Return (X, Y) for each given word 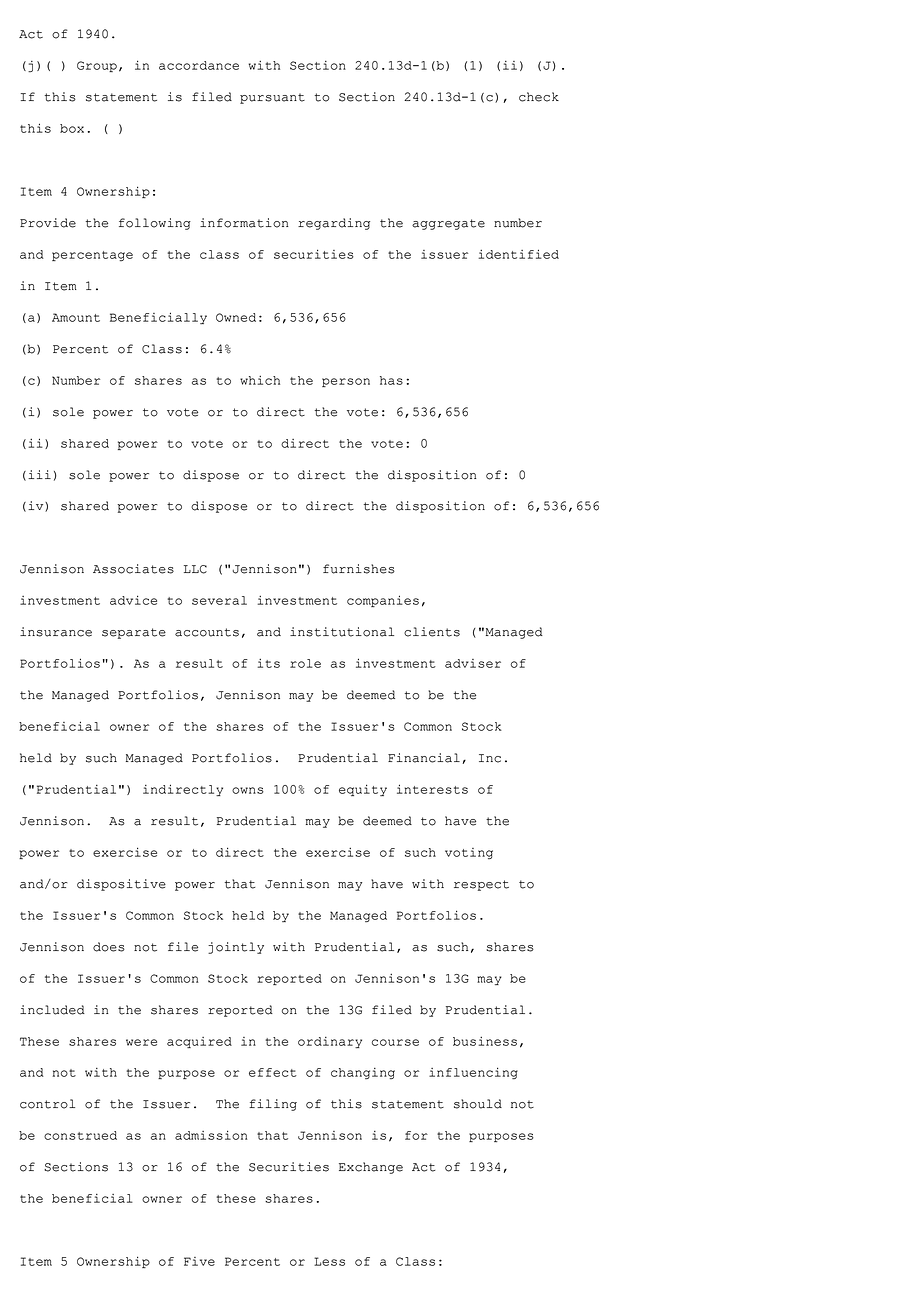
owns (248, 790)
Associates (133, 569)
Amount (76, 317)
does (109, 947)
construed (80, 1135)
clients (432, 632)
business (485, 1041)
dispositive (121, 885)
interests (432, 789)
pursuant (272, 98)
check (539, 97)
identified (519, 254)
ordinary (330, 1042)
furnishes (359, 569)
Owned (236, 317)
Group (97, 66)
